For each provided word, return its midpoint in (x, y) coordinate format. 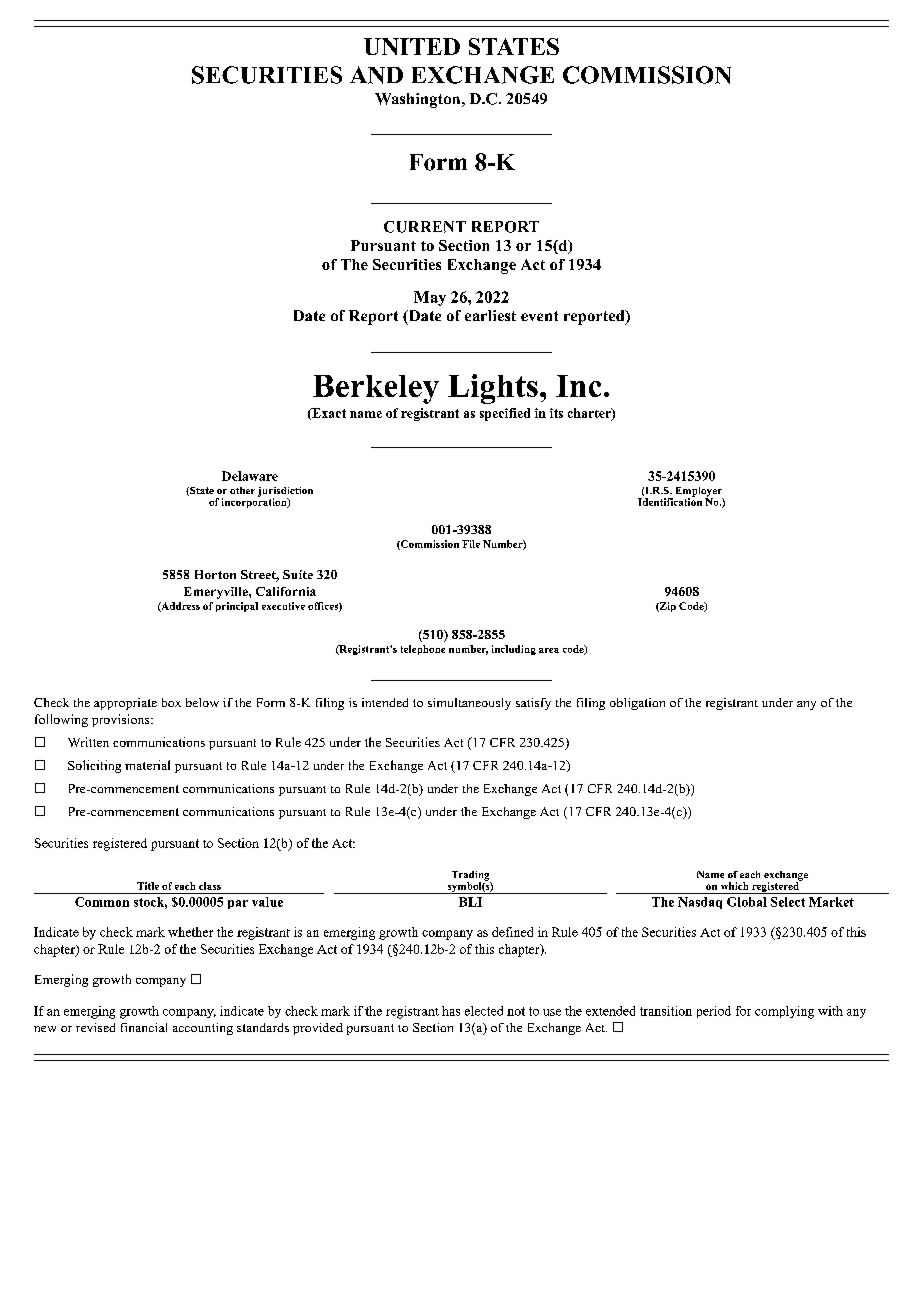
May (430, 298)
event (539, 316)
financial (144, 1027)
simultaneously (469, 704)
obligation (637, 704)
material (147, 765)
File (471, 544)
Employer (699, 493)
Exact (328, 414)
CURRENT (425, 227)
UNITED (412, 46)
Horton (215, 574)
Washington (419, 100)
